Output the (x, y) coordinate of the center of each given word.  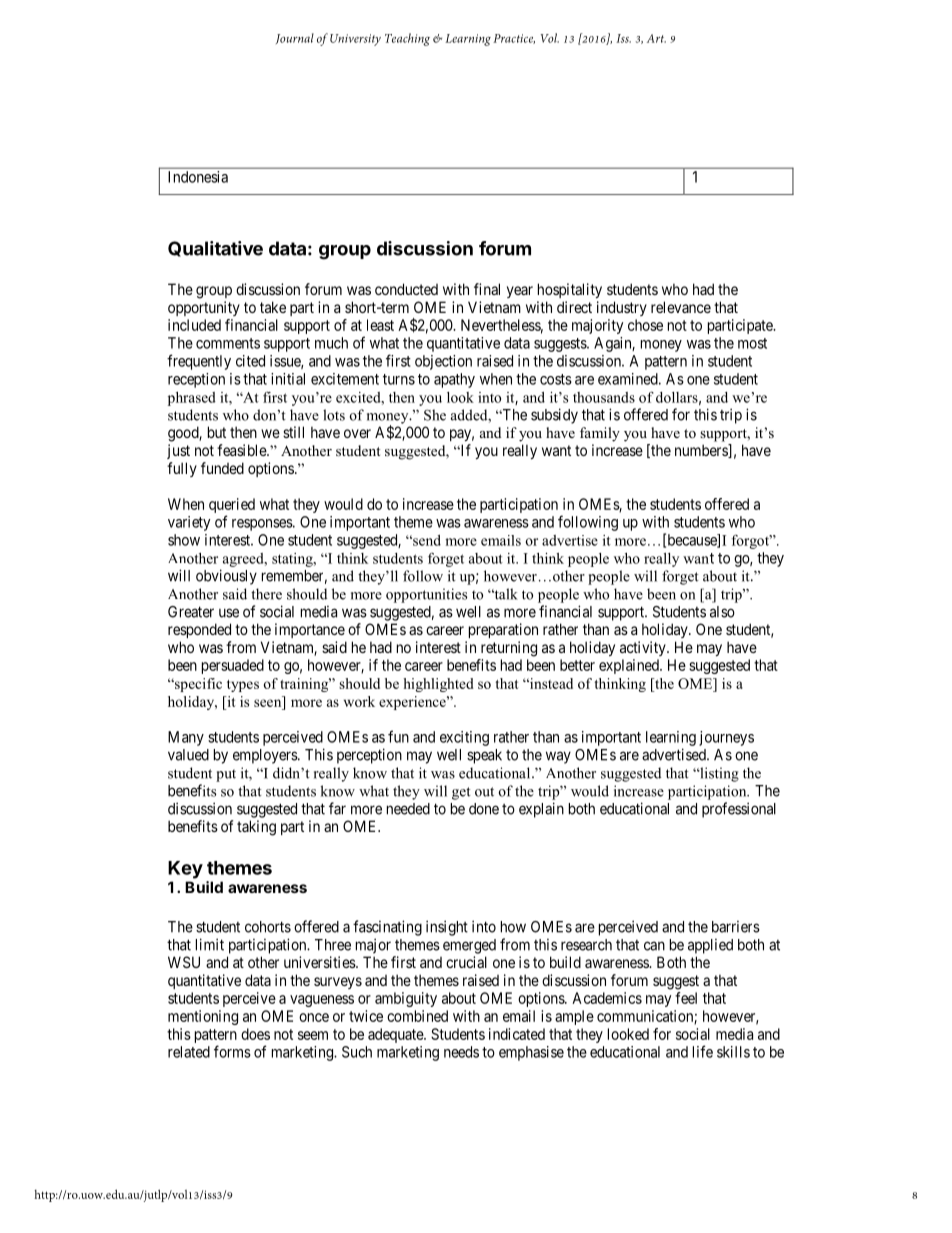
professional (739, 810)
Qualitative (215, 249)
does (255, 1034)
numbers (702, 451)
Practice (514, 39)
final (487, 289)
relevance (681, 307)
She (435, 415)
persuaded (233, 666)
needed (408, 809)
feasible (242, 450)
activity (644, 648)
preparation (503, 630)
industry (622, 308)
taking (256, 828)
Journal (295, 38)
